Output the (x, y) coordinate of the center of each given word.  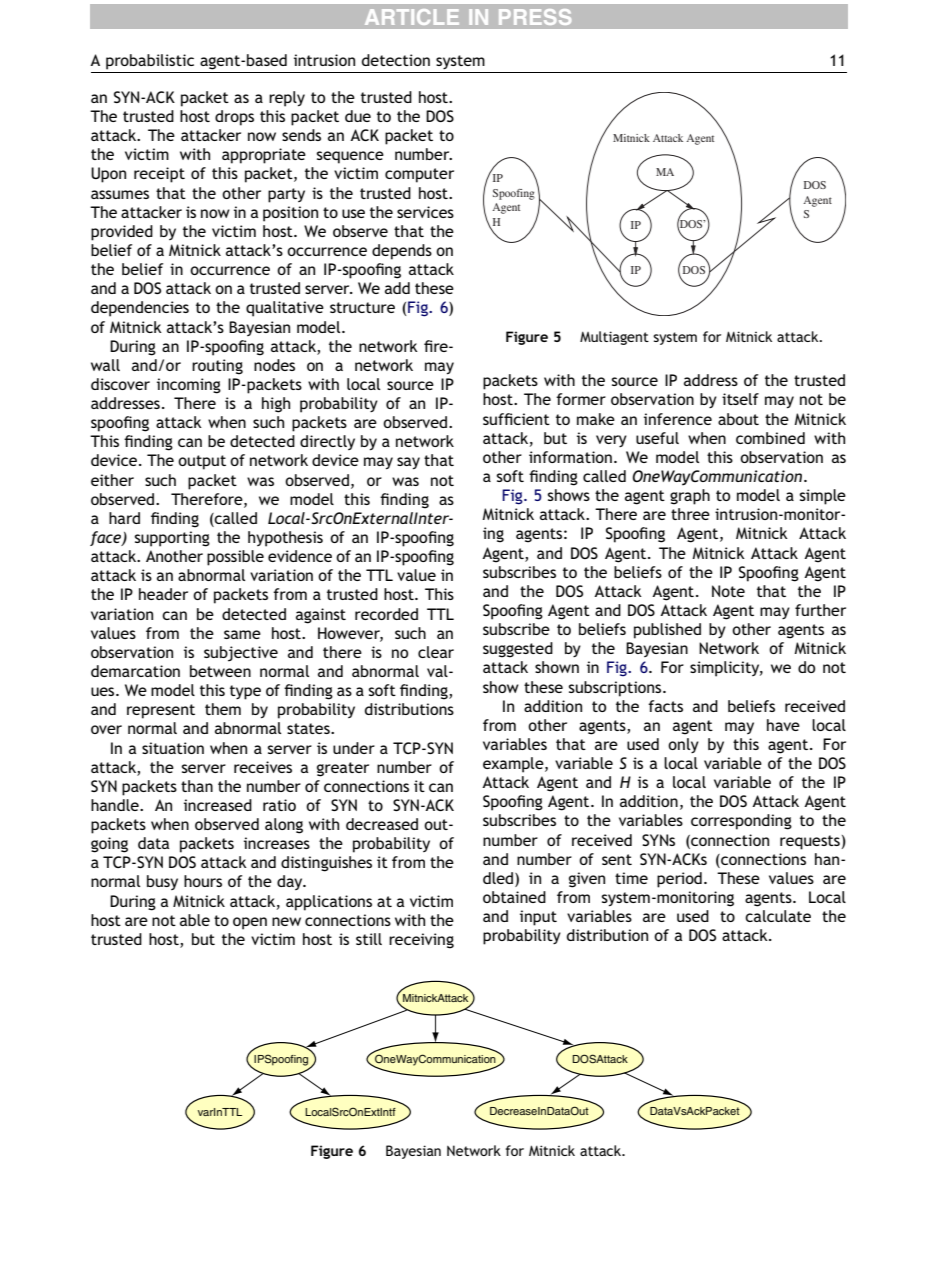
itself (740, 399)
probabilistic (150, 62)
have (783, 725)
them (223, 709)
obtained (514, 897)
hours (203, 881)
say (408, 463)
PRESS (535, 17)
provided (122, 233)
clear (436, 652)
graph (690, 497)
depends (402, 252)
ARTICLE (412, 17)
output (202, 462)
